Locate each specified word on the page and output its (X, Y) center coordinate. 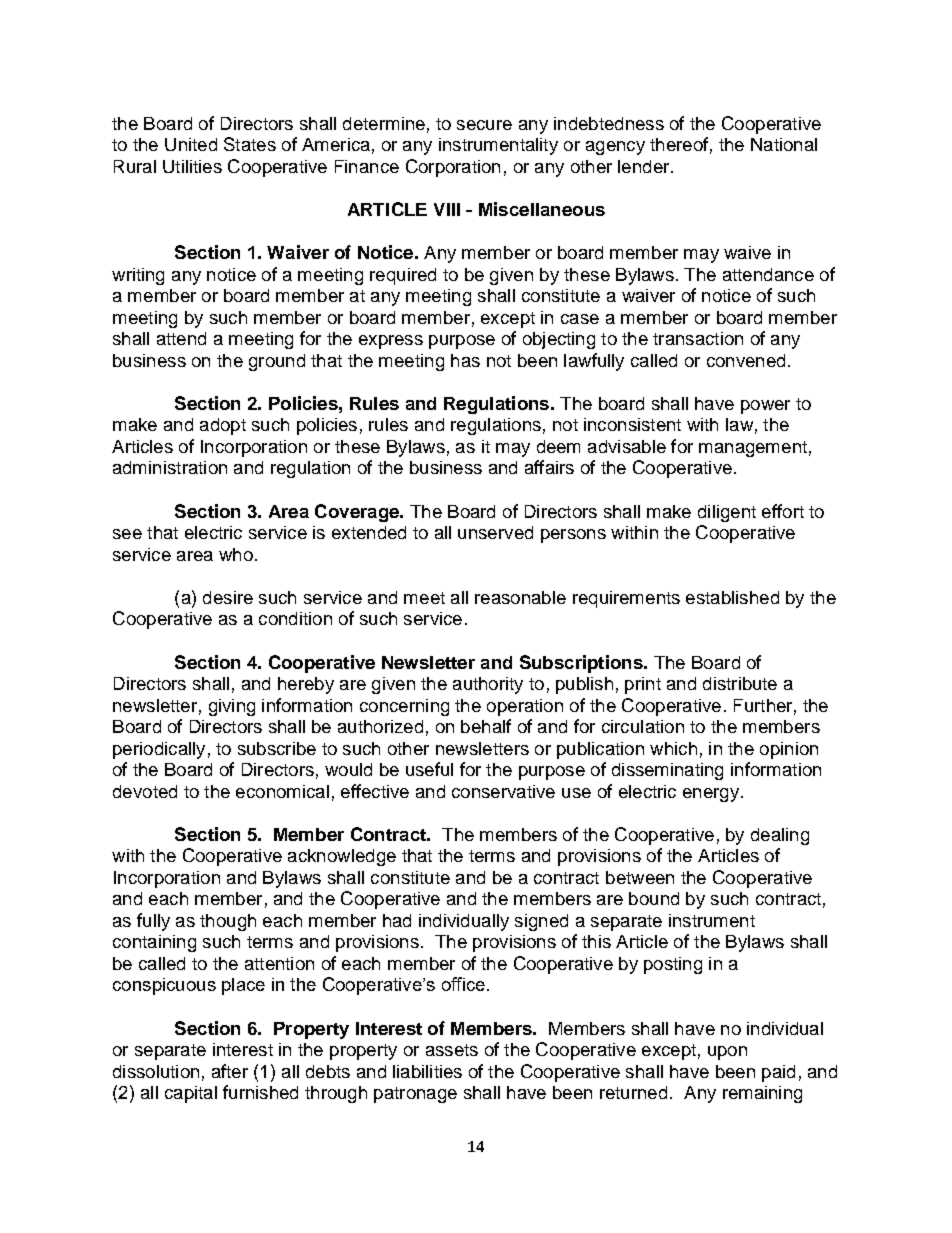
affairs (549, 467)
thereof (679, 144)
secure (484, 125)
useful (429, 769)
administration (170, 467)
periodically (159, 750)
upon (727, 1053)
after (230, 1071)
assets (452, 1050)
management (753, 449)
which (673, 748)
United (191, 144)
